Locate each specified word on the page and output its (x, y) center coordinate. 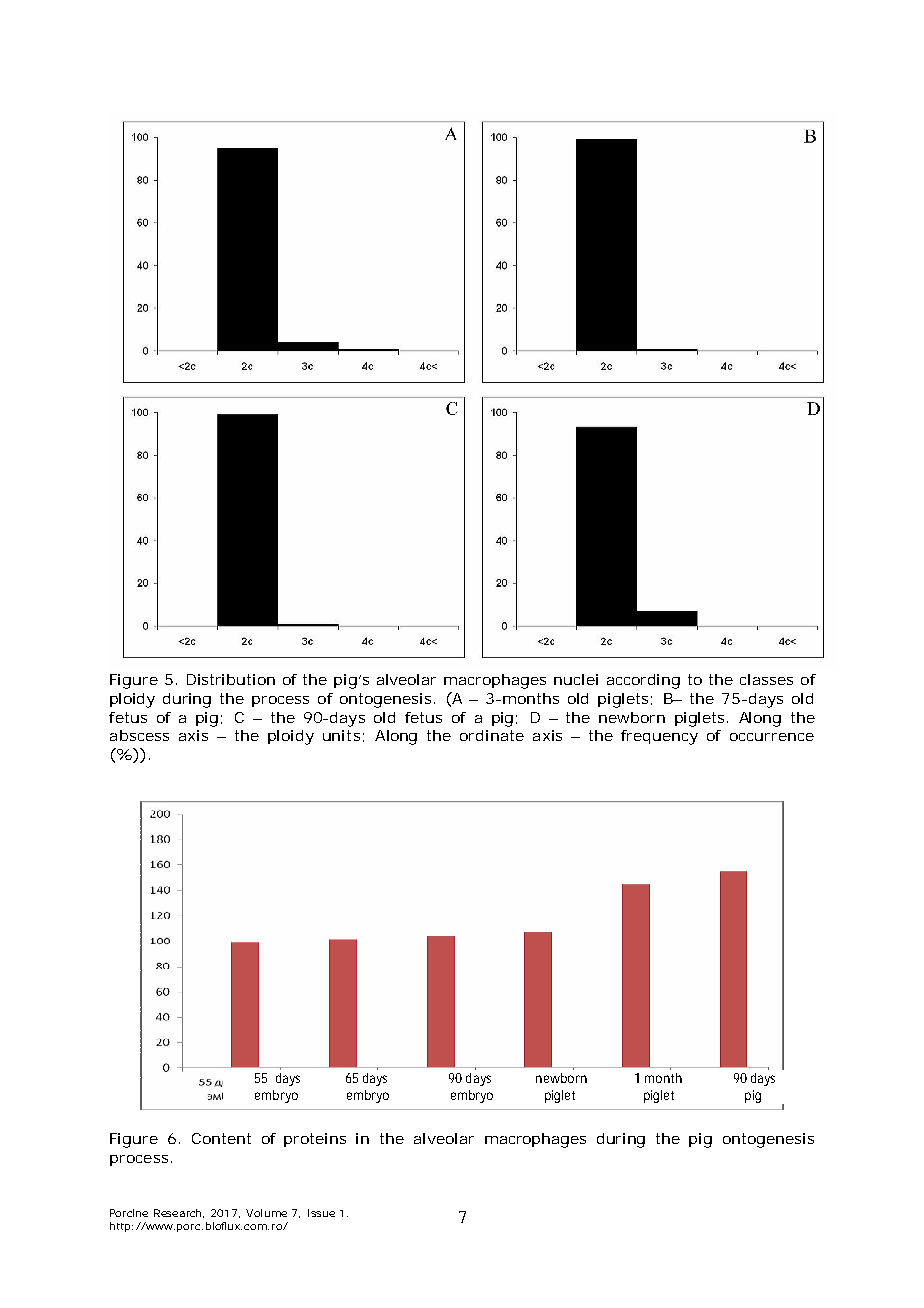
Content (221, 1138)
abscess (139, 735)
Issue (321, 1213)
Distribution (231, 679)
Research (179, 1213)
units (341, 735)
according (643, 681)
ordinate (492, 735)
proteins (315, 1140)
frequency (659, 737)
